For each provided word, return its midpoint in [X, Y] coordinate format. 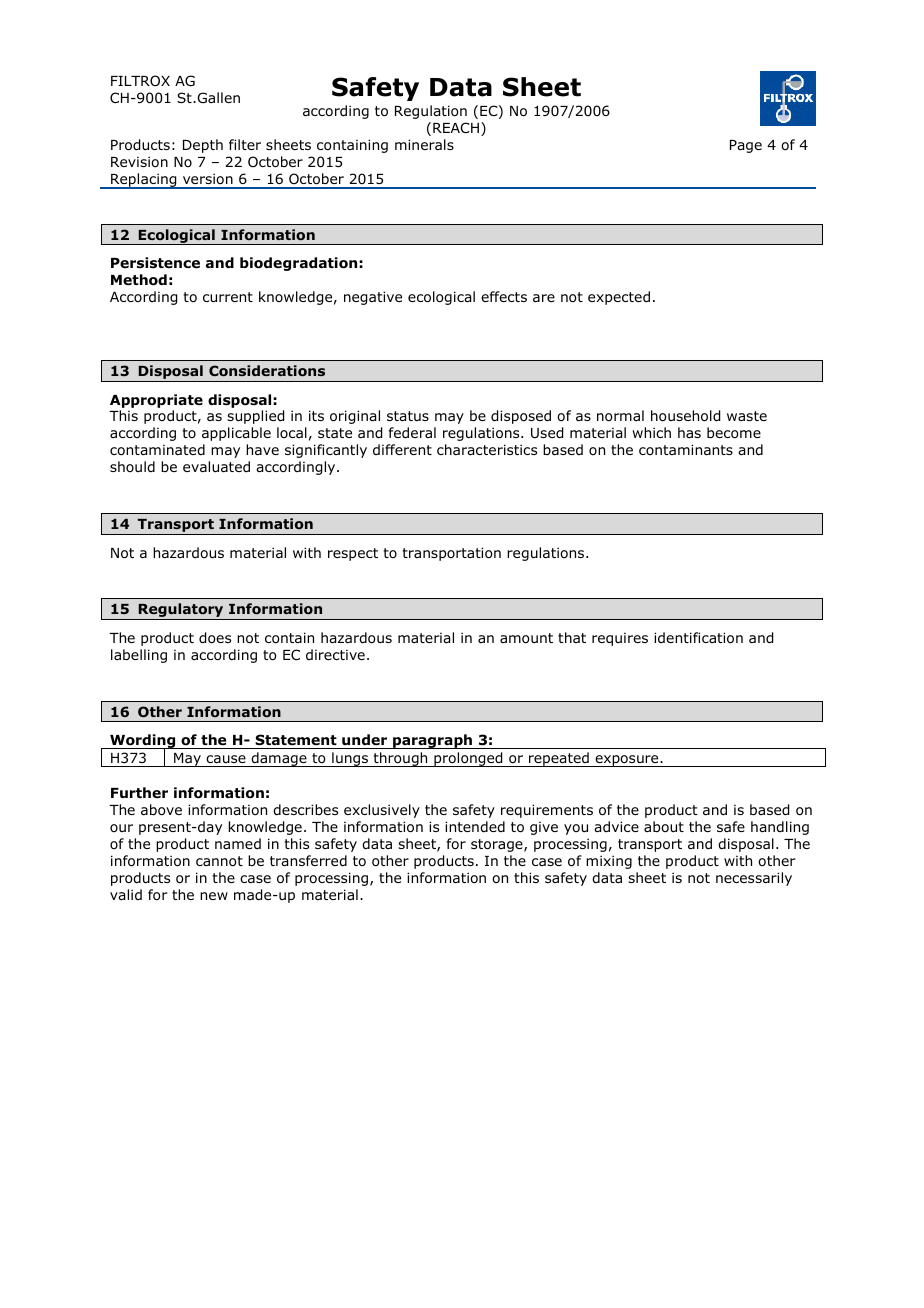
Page [746, 146]
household [685, 416]
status [408, 416]
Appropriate [156, 401]
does [215, 638]
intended [475, 826]
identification [698, 638]
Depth [203, 146]
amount [526, 638]
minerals [424, 144]
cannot [219, 861]
